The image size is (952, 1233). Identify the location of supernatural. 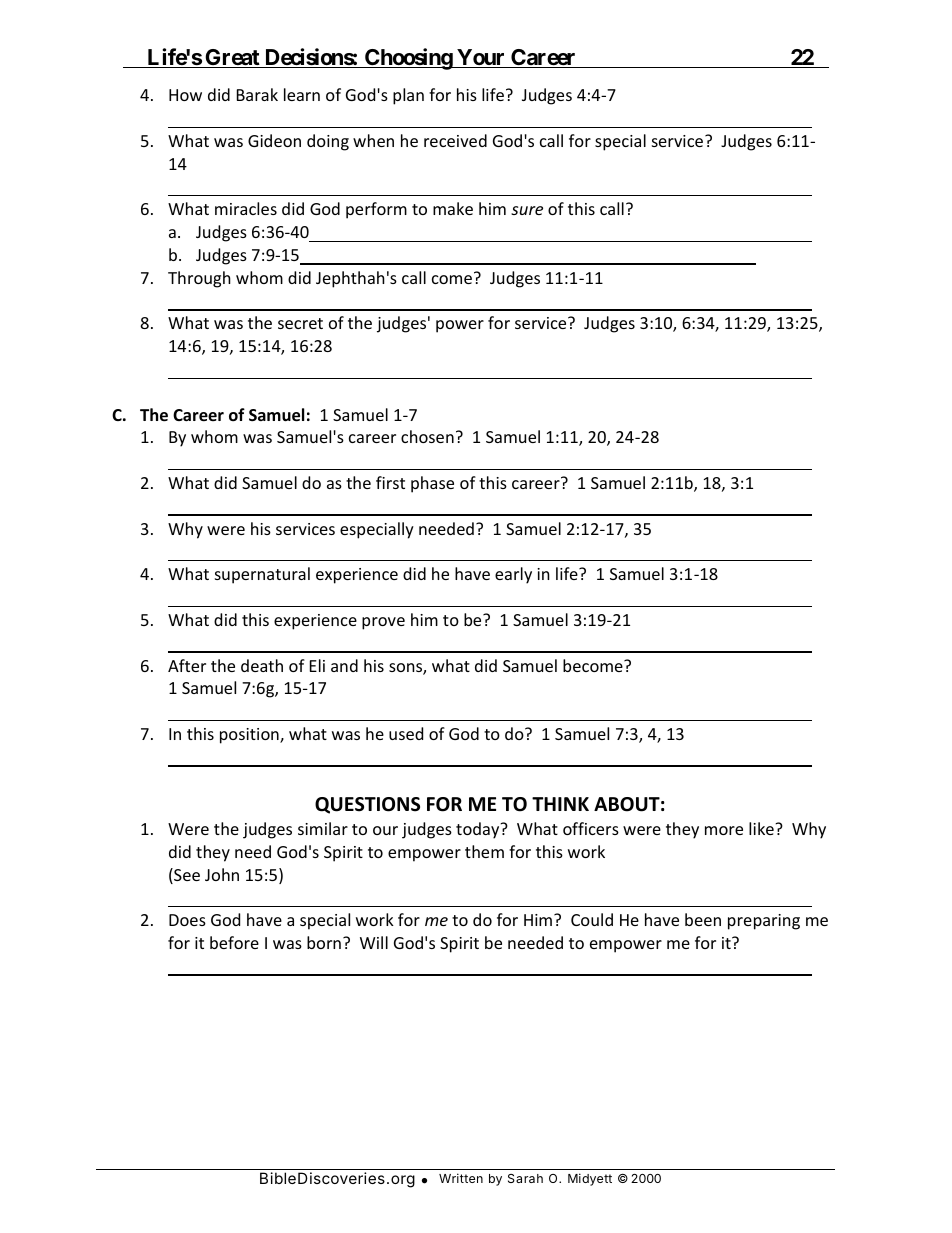
(262, 575).
